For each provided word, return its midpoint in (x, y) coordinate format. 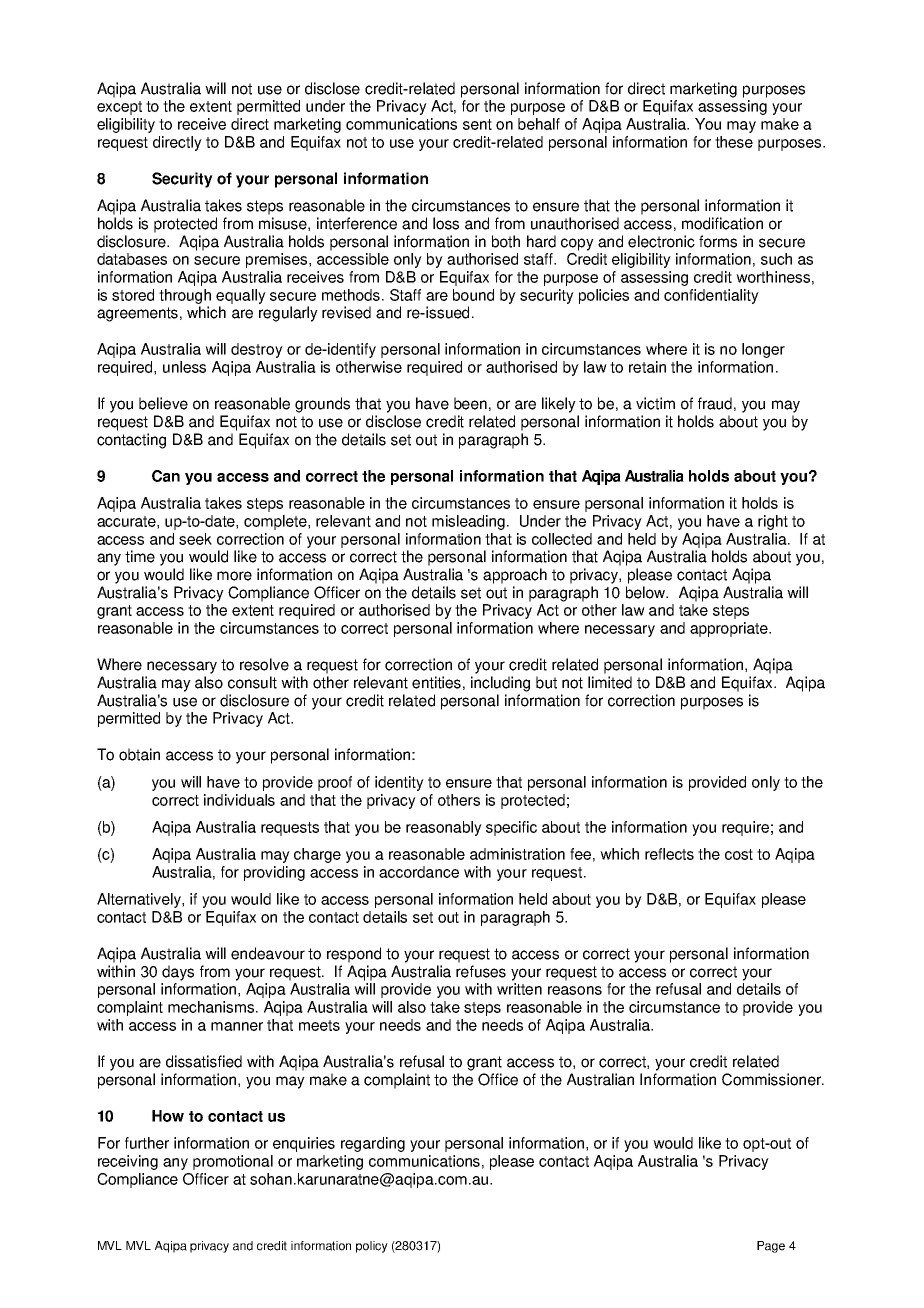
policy (372, 1247)
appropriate (730, 629)
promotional (233, 1162)
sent (477, 124)
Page (771, 1247)
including (500, 684)
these (734, 142)
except (119, 108)
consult (252, 682)
